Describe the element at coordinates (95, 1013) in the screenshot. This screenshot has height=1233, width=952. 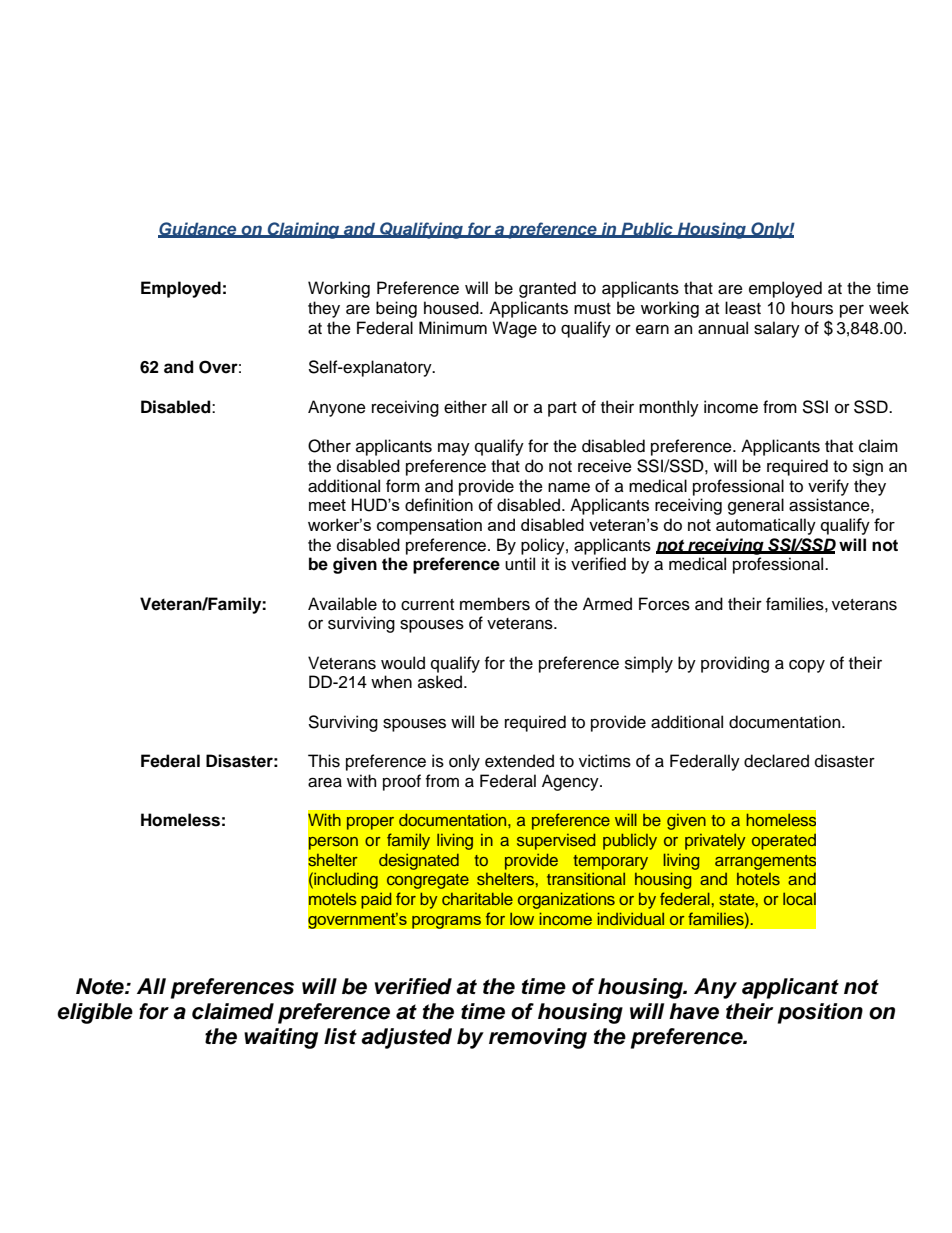
I see `eligible` at that location.
